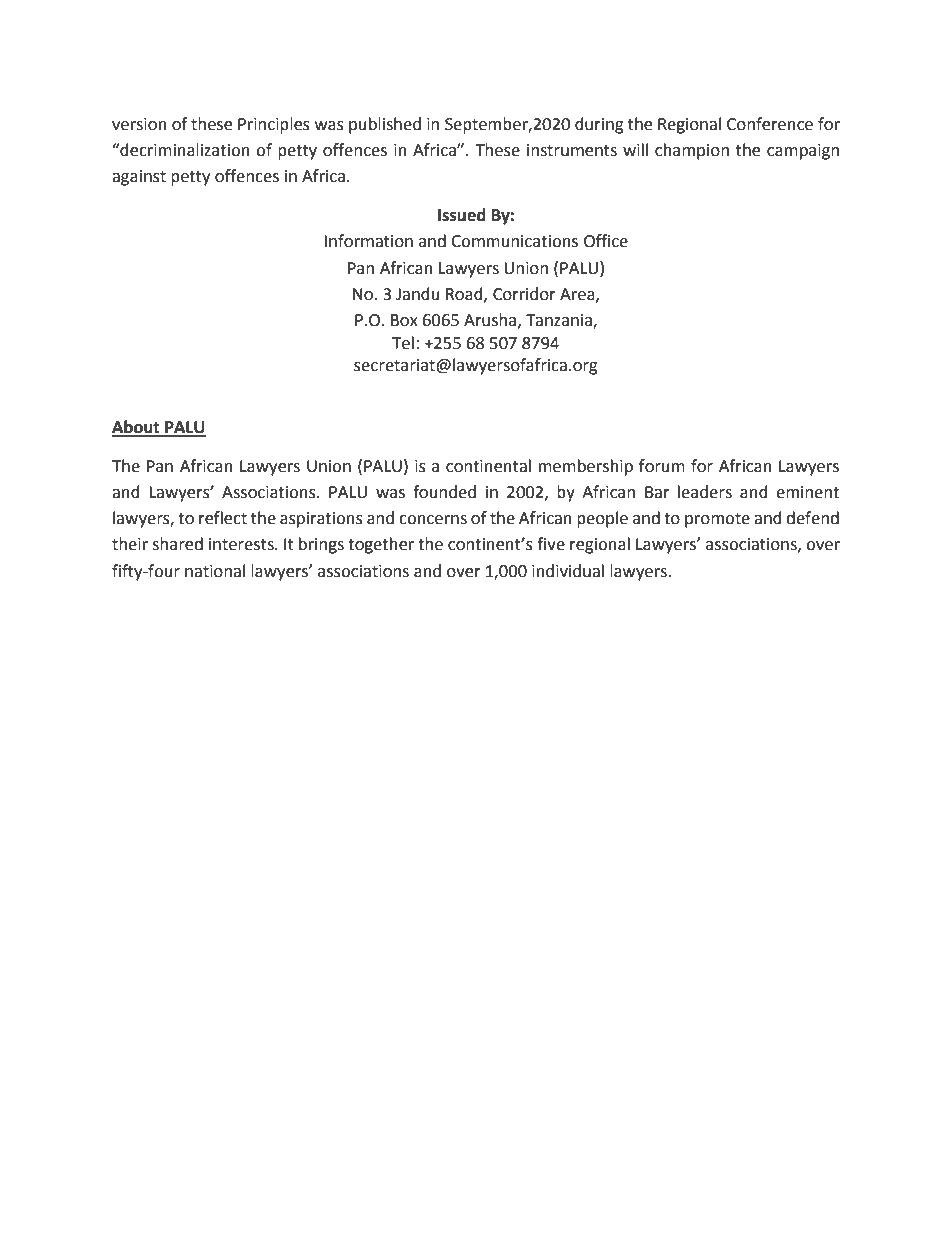 The width and height of the image is (952, 1233). Describe the element at coordinates (137, 428) in the image. I see `About` at that location.
